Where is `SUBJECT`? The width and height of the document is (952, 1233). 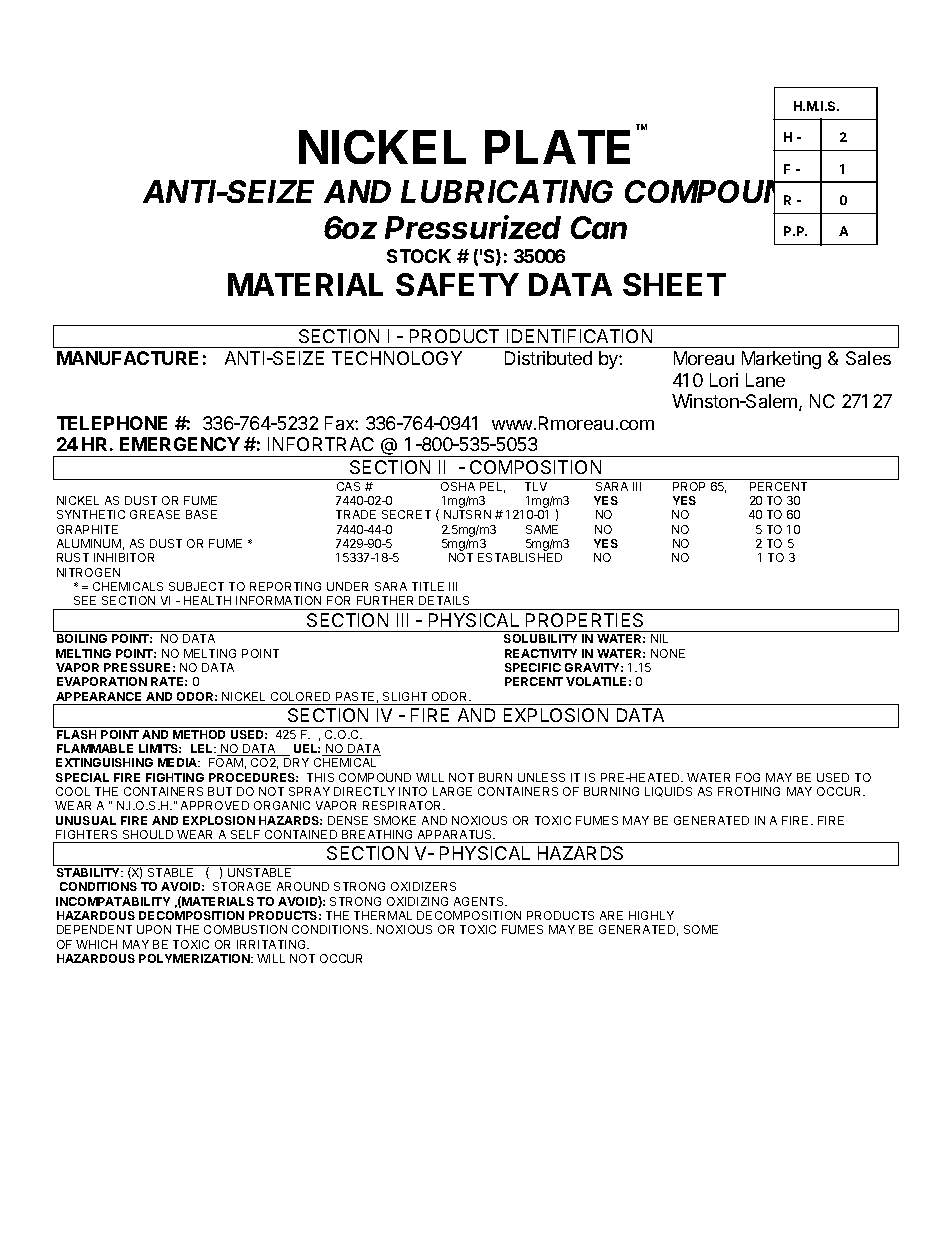 SUBJECT is located at coordinates (196, 586).
